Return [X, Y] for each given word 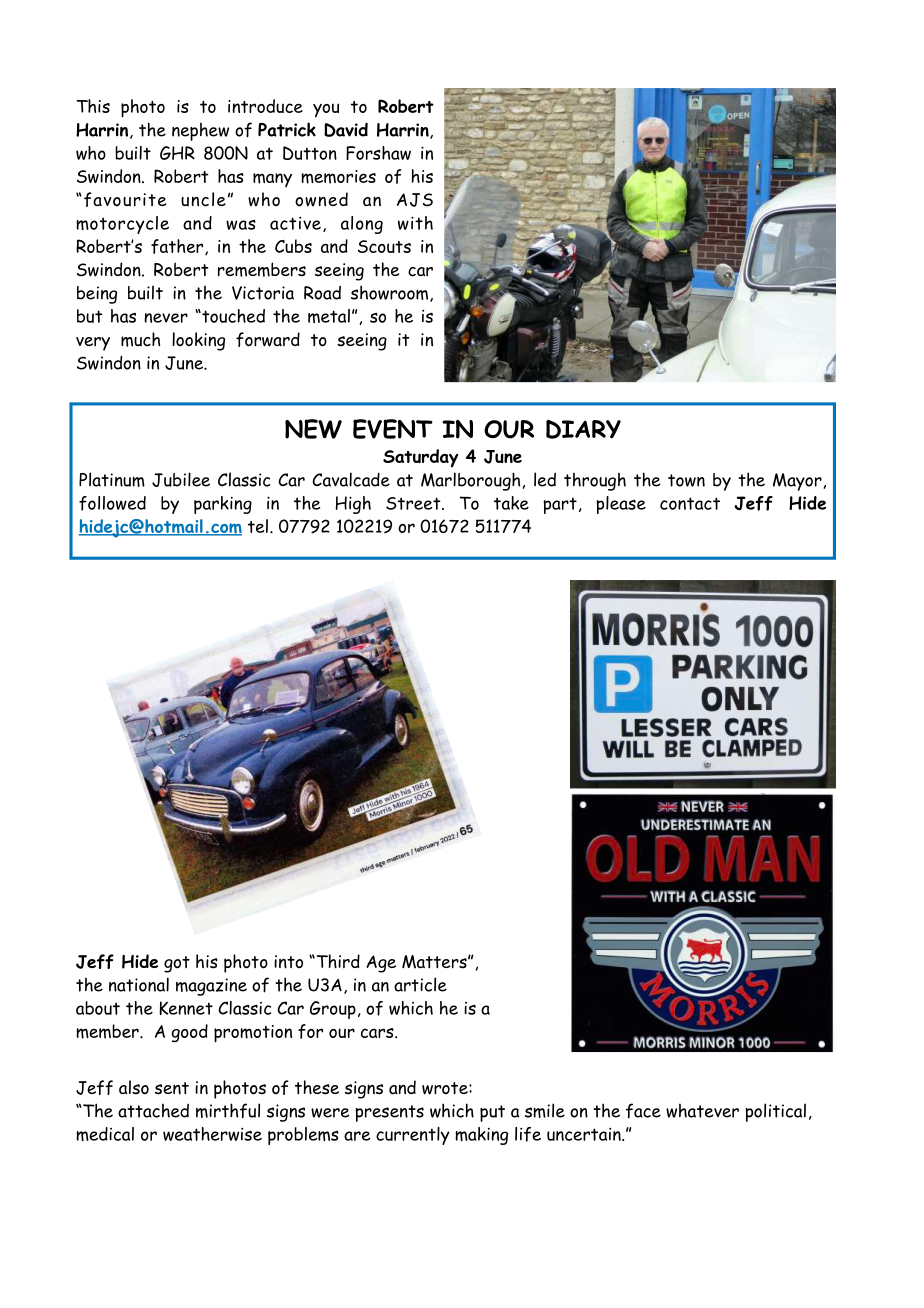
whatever [702, 1111]
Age [381, 964]
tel [258, 526]
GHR [177, 153]
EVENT [393, 429]
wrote [446, 1088]
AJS [415, 200]
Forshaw [378, 153]
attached [153, 1111]
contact [690, 503]
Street [414, 503]
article [420, 984]
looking [198, 341]
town [686, 480]
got [177, 964]
